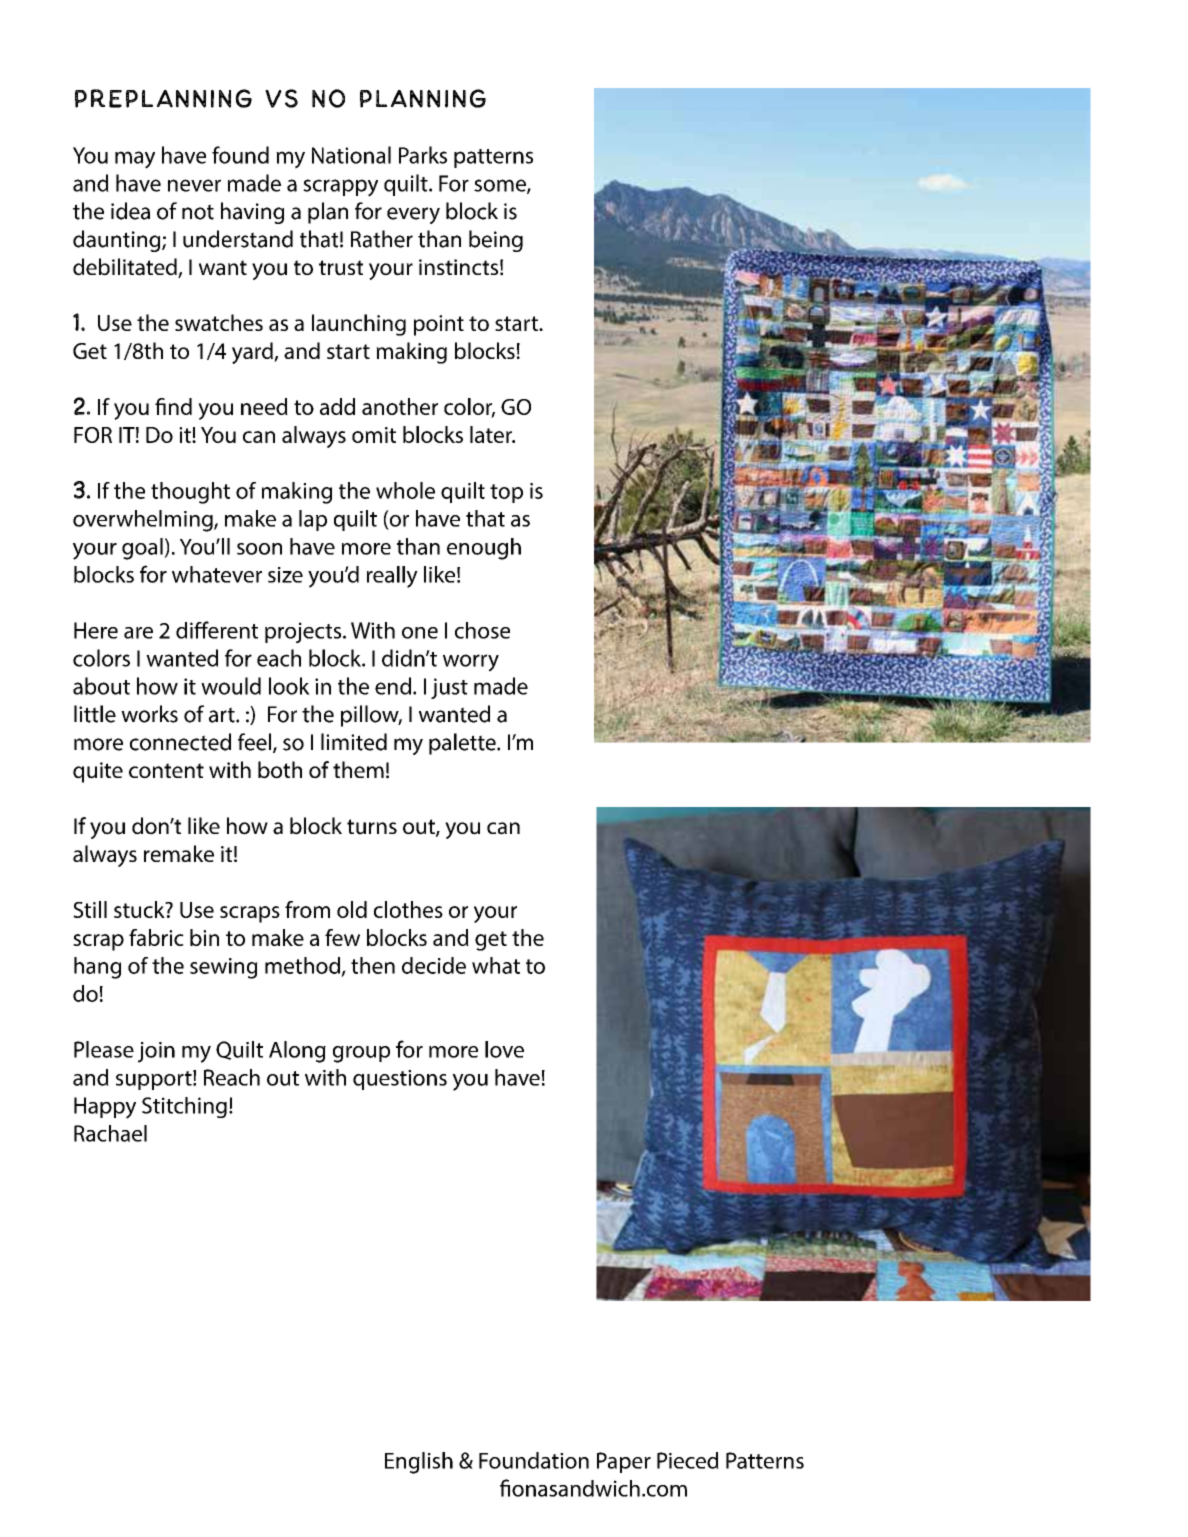  I want to click on are, so click(138, 633).
